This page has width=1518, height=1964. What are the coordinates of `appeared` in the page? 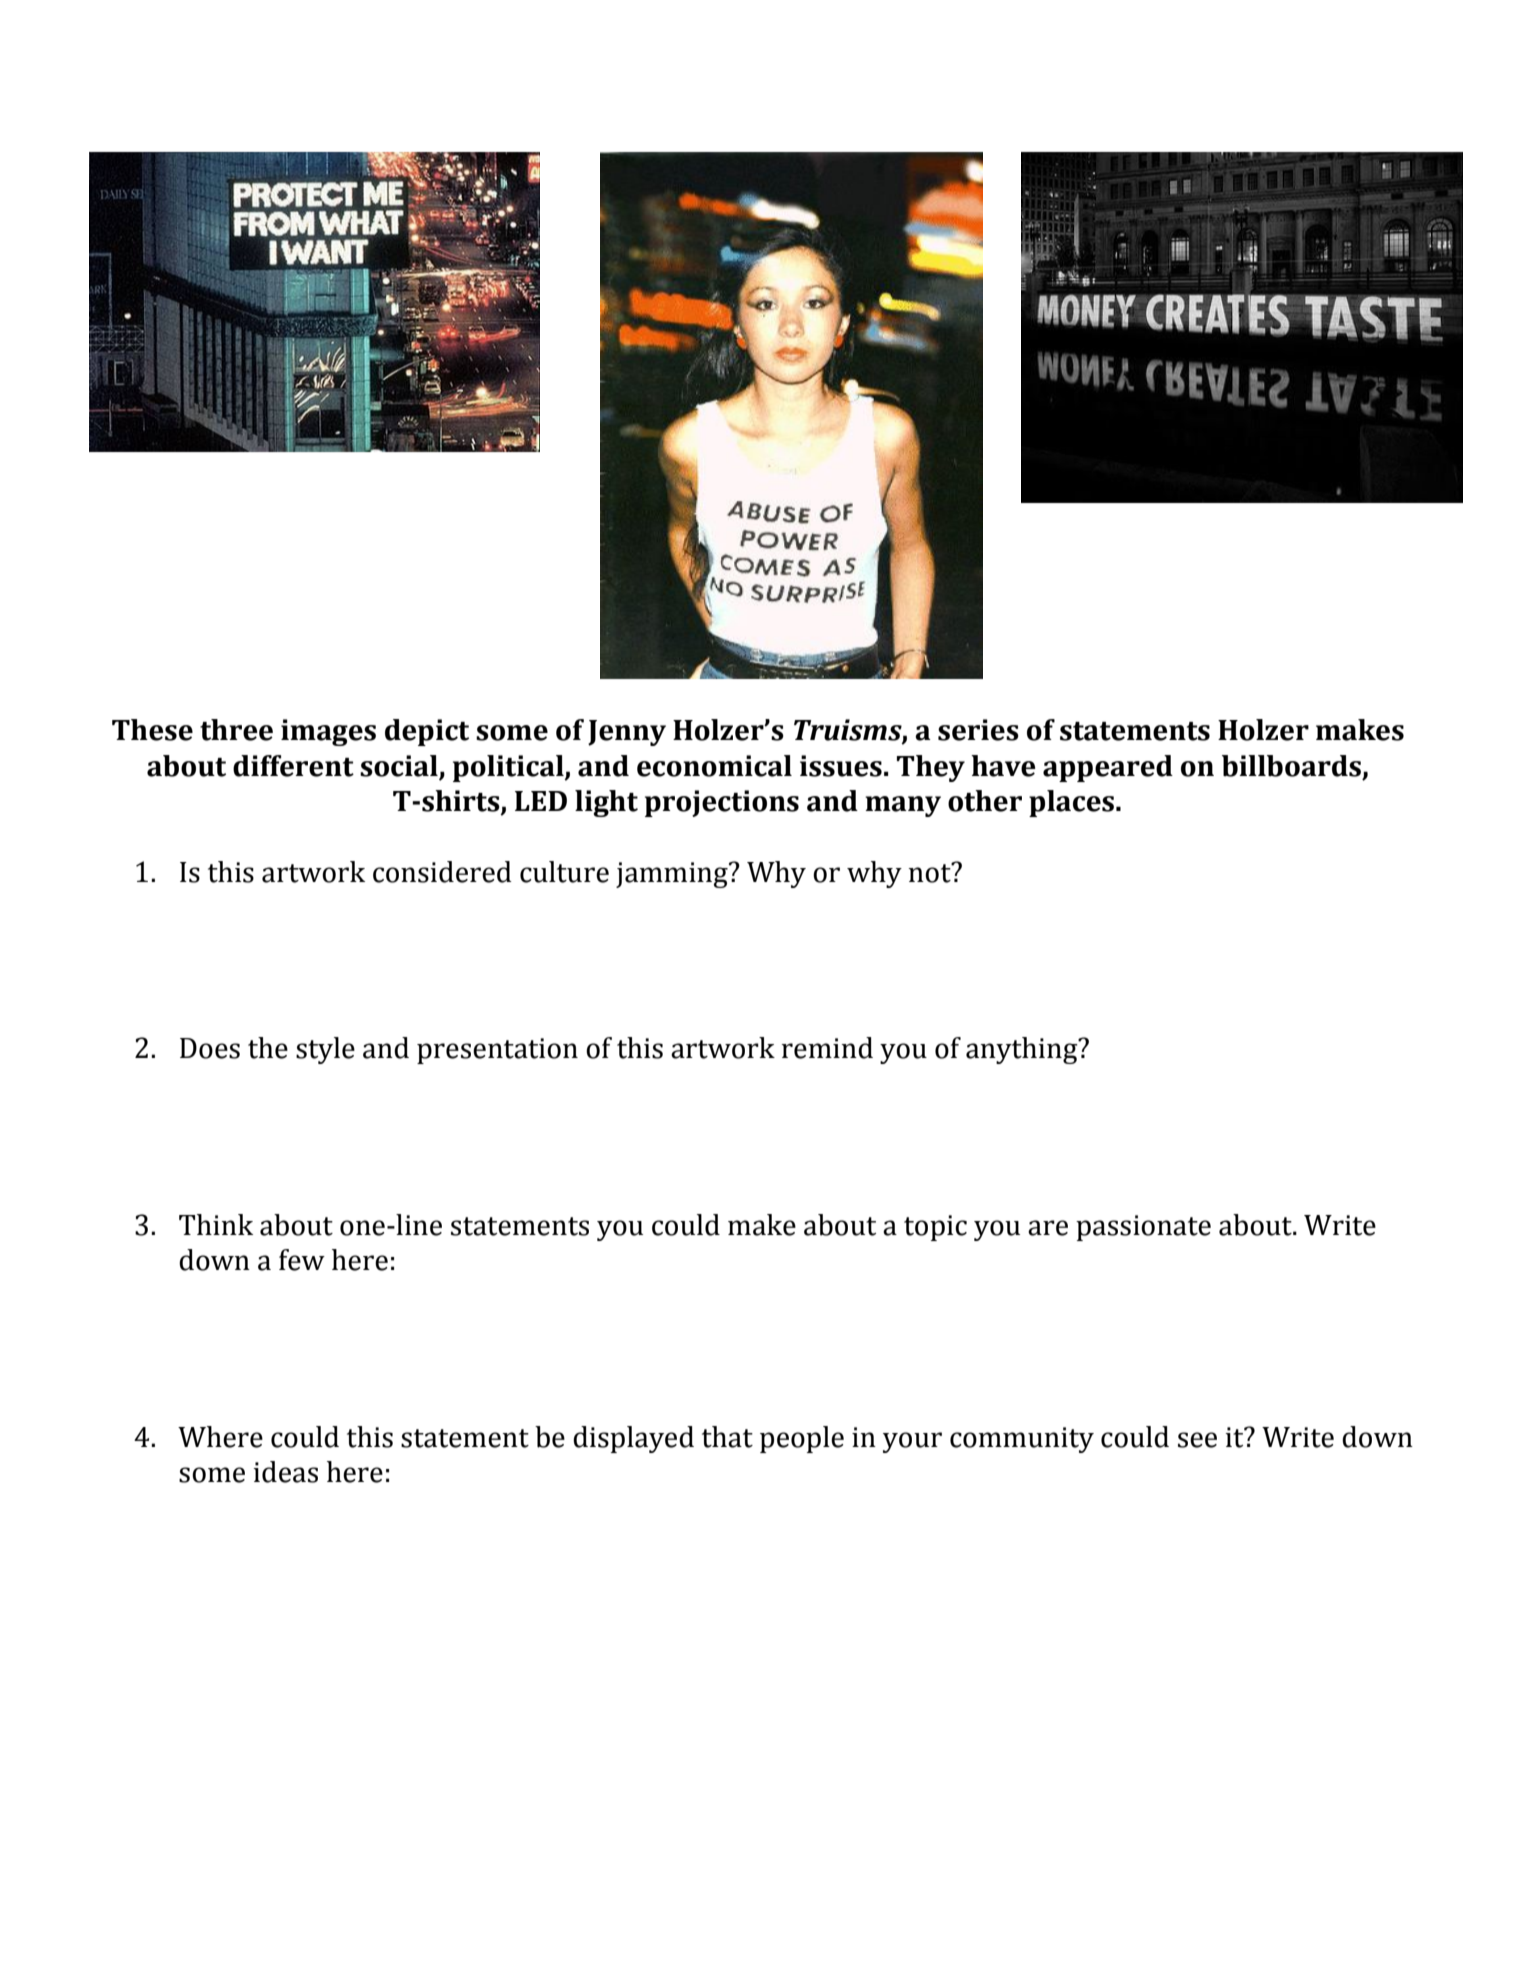 It's located at (1108, 768).
